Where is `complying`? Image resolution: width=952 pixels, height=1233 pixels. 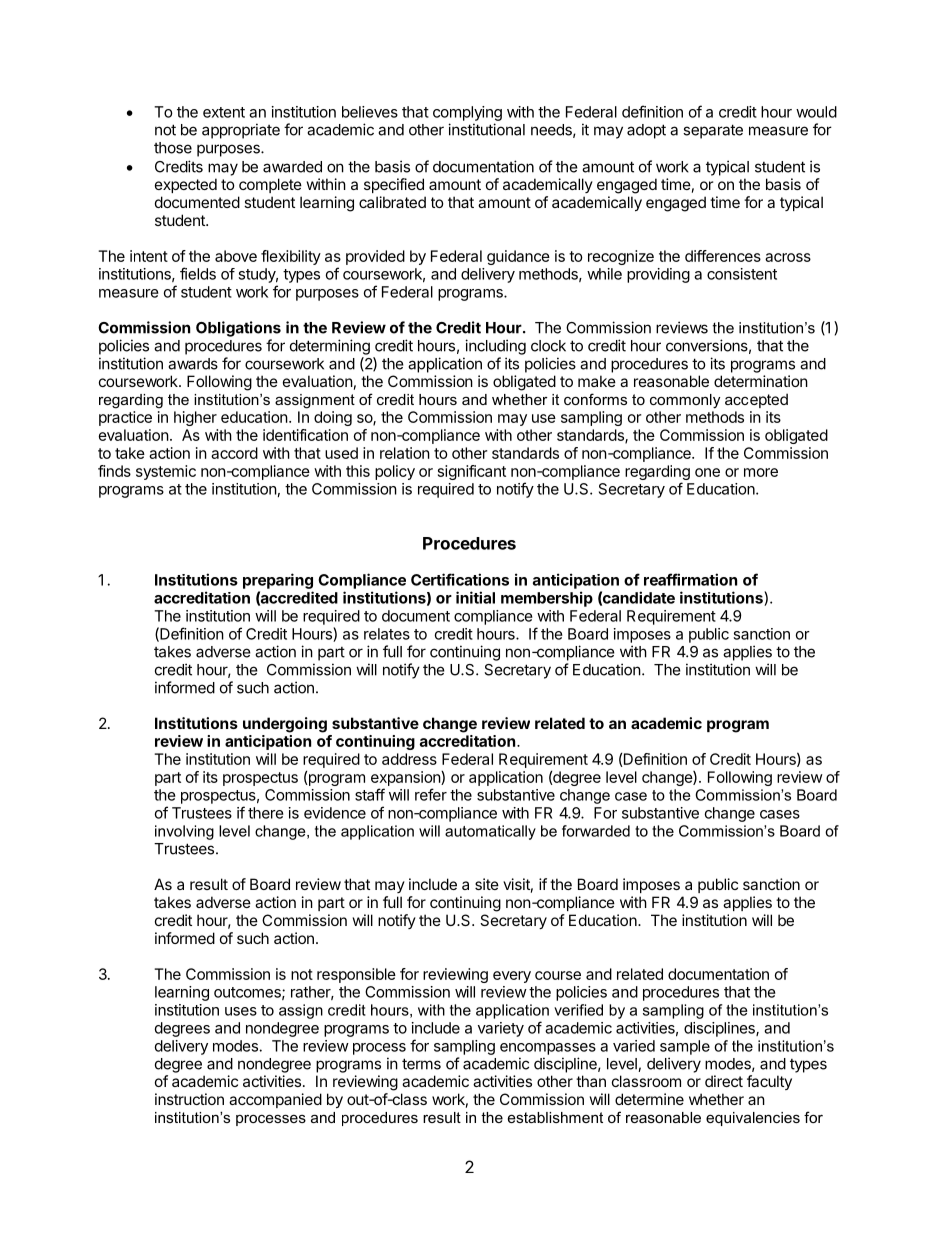 complying is located at coordinates (467, 113).
